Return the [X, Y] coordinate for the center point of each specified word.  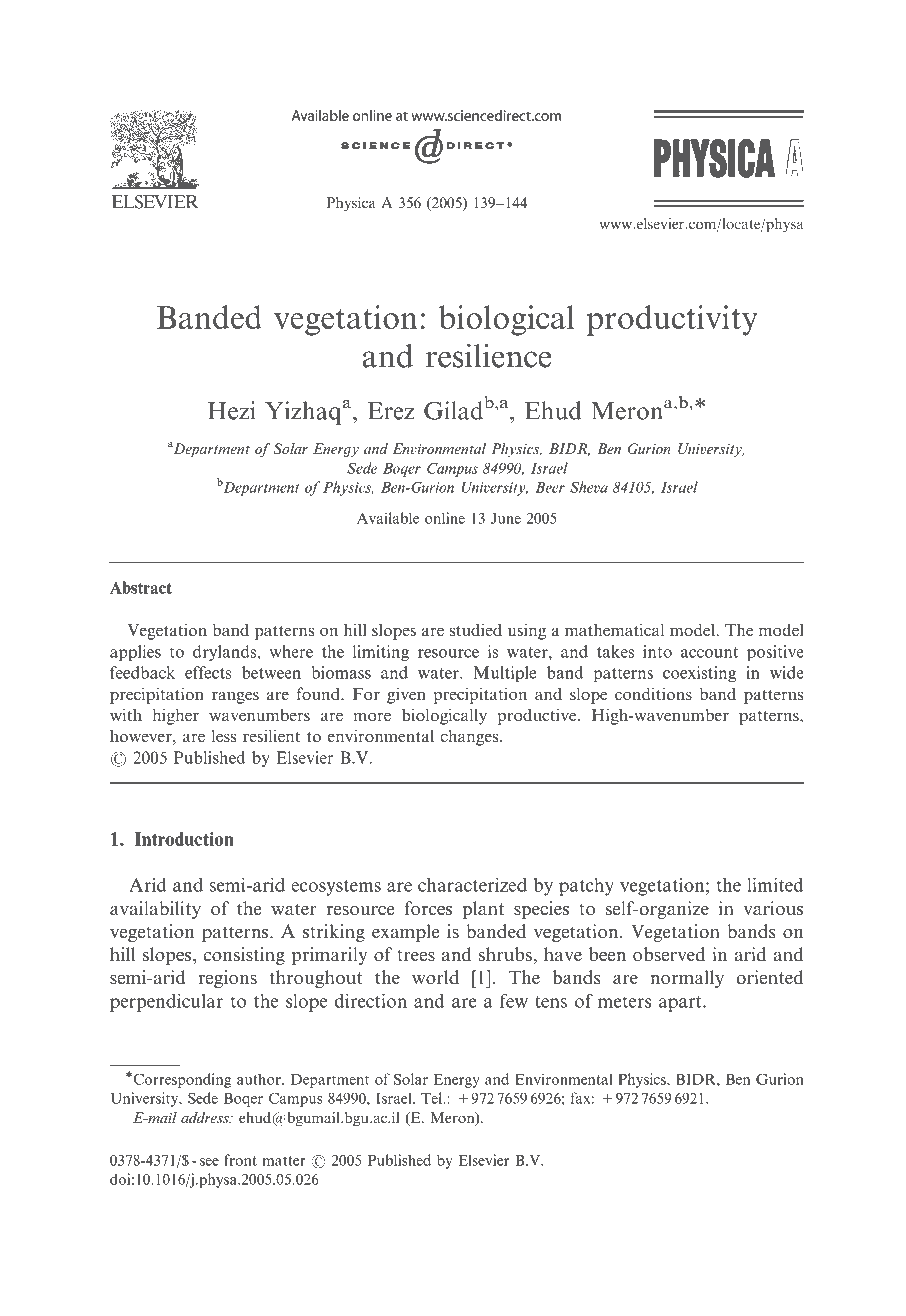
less [223, 735]
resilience [488, 356]
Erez [391, 411]
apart [681, 1004]
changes [470, 737]
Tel [432, 1098]
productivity [672, 320]
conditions [653, 693]
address [206, 1117]
